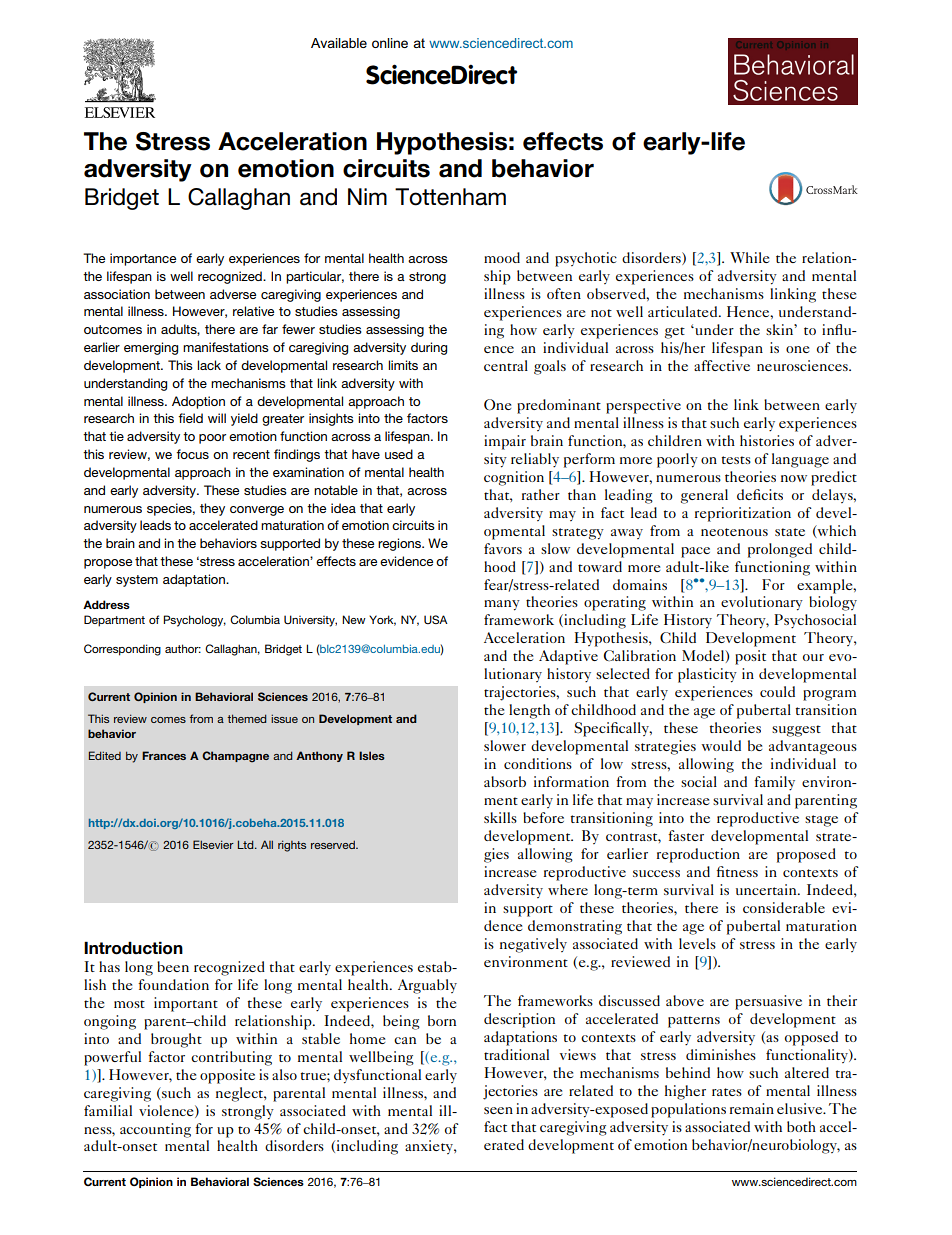 The width and height of the page is (952, 1235). I want to click on would, so click(721, 745).
